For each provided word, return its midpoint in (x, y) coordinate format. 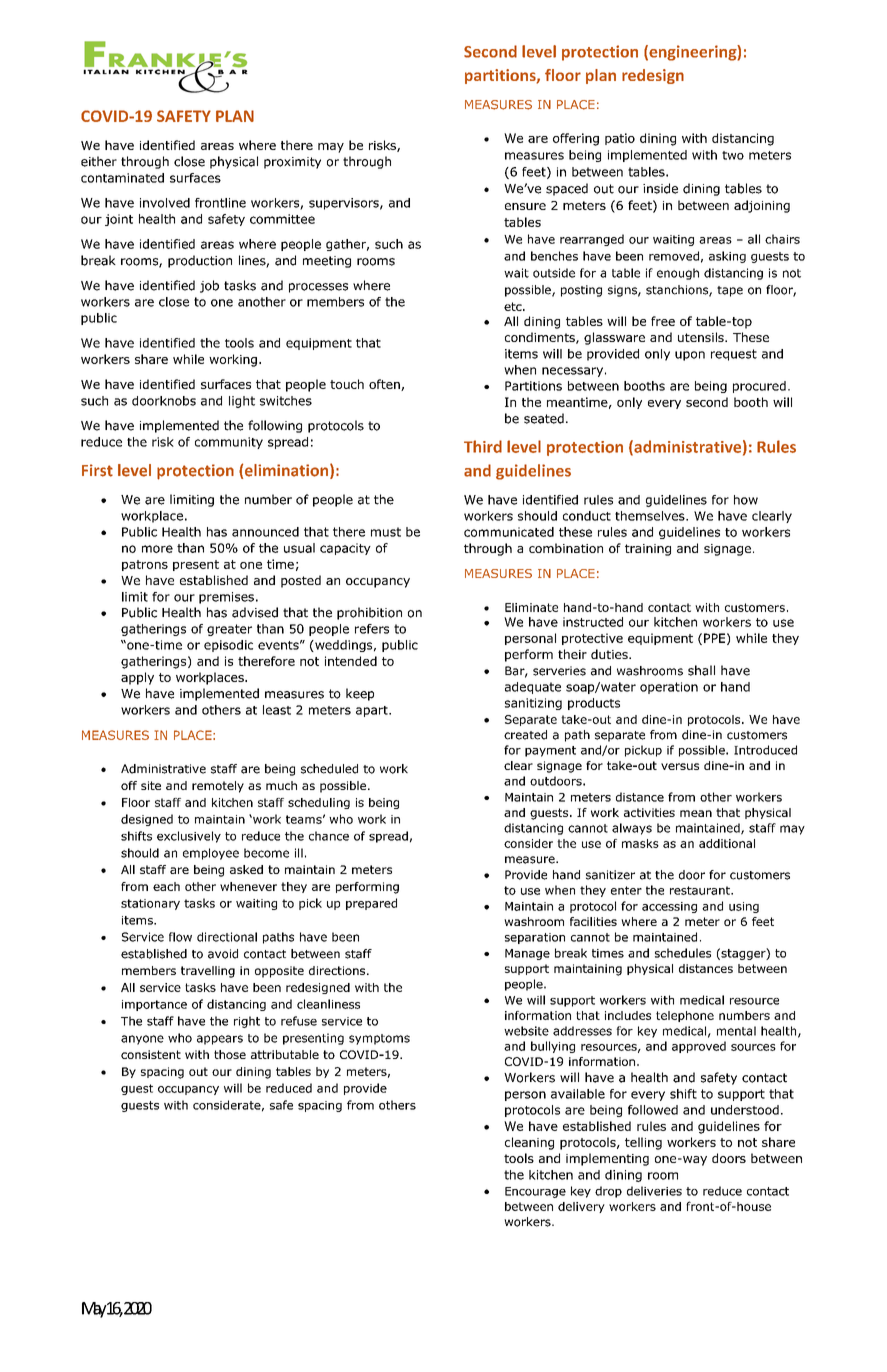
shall (701, 670)
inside (660, 188)
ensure (525, 206)
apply (137, 678)
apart (373, 711)
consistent (151, 1054)
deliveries (654, 1191)
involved (165, 203)
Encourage (535, 1192)
